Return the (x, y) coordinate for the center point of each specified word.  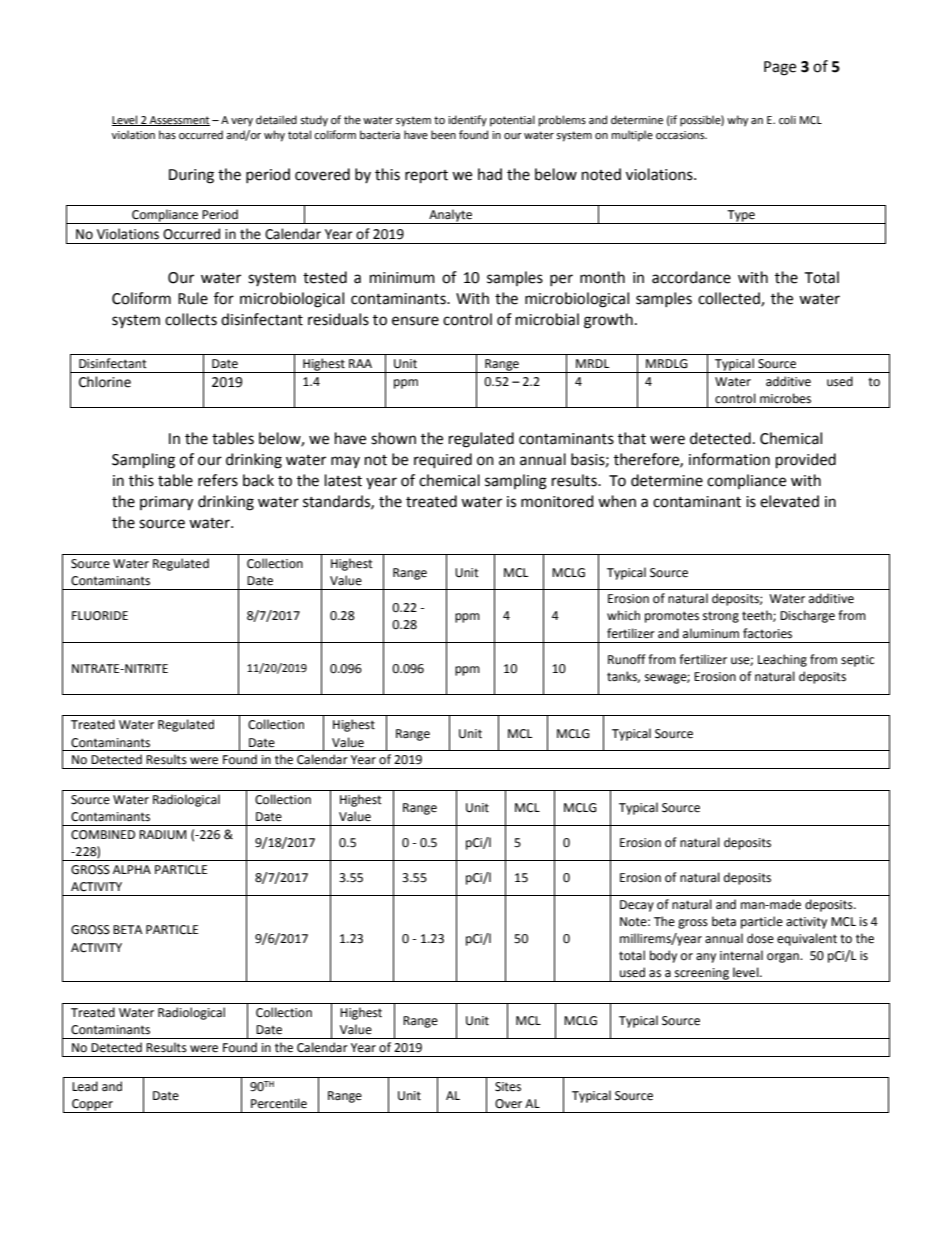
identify (467, 121)
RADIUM (163, 835)
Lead (85, 1086)
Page (780, 68)
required (443, 460)
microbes (785, 398)
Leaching (782, 660)
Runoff (627, 659)
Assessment (179, 121)
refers (218, 480)
